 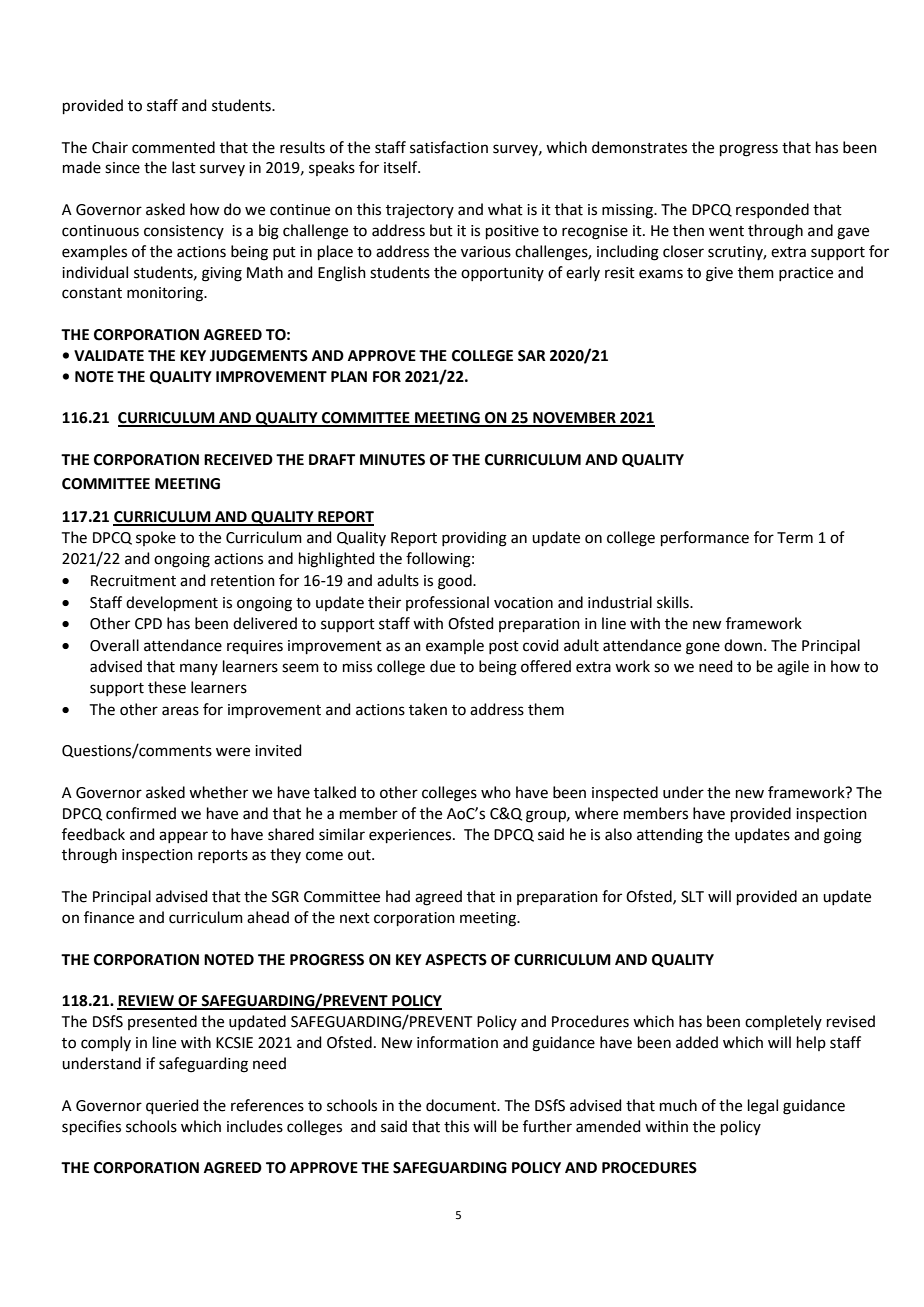 What do you see at coordinates (772, 210) in the screenshot?
I see `responded` at bounding box center [772, 210].
